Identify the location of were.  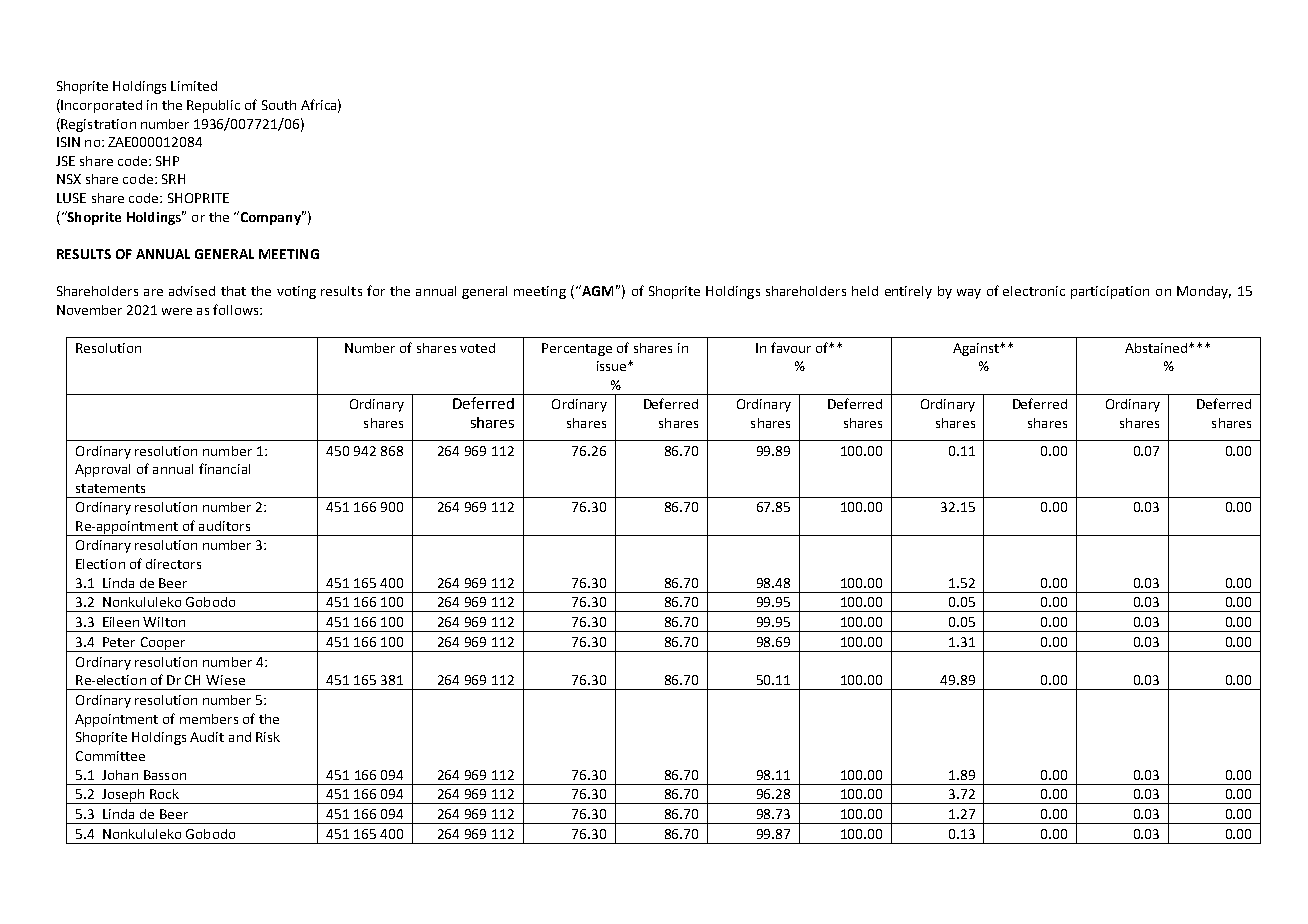
(177, 311).
